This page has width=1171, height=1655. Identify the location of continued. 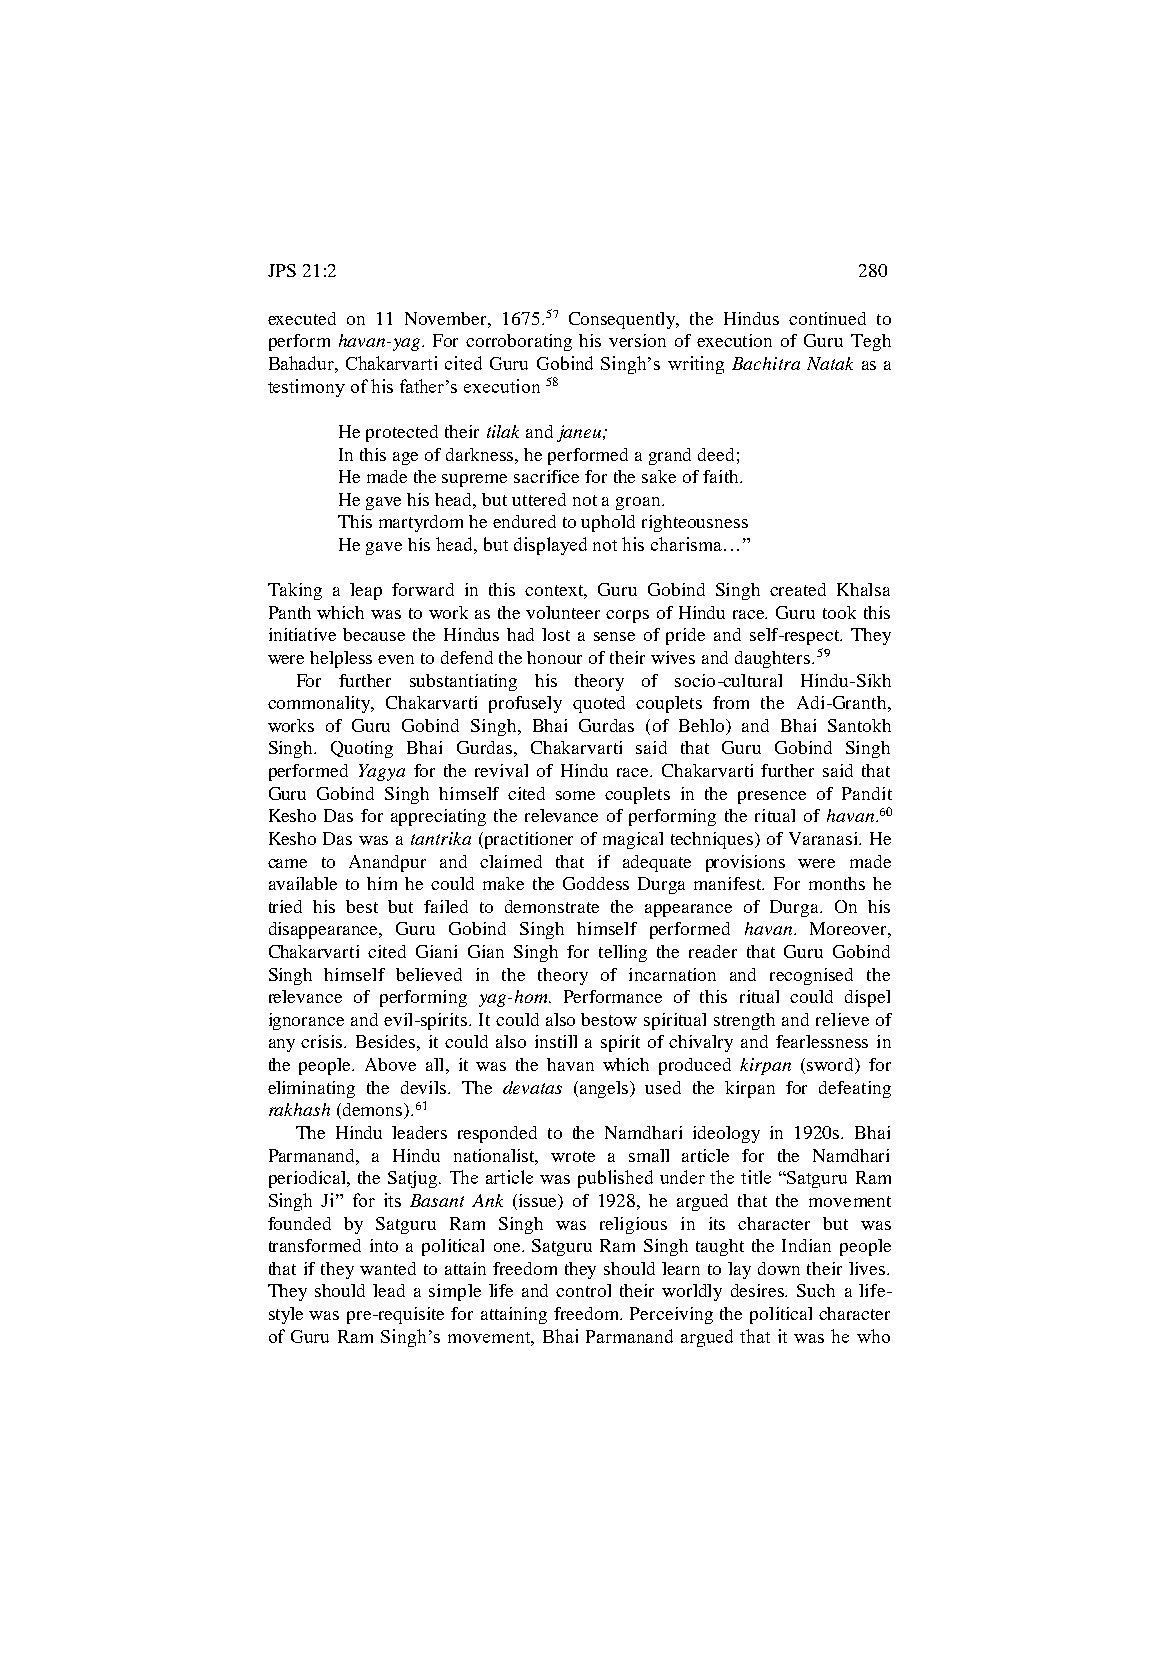
(827, 318).
